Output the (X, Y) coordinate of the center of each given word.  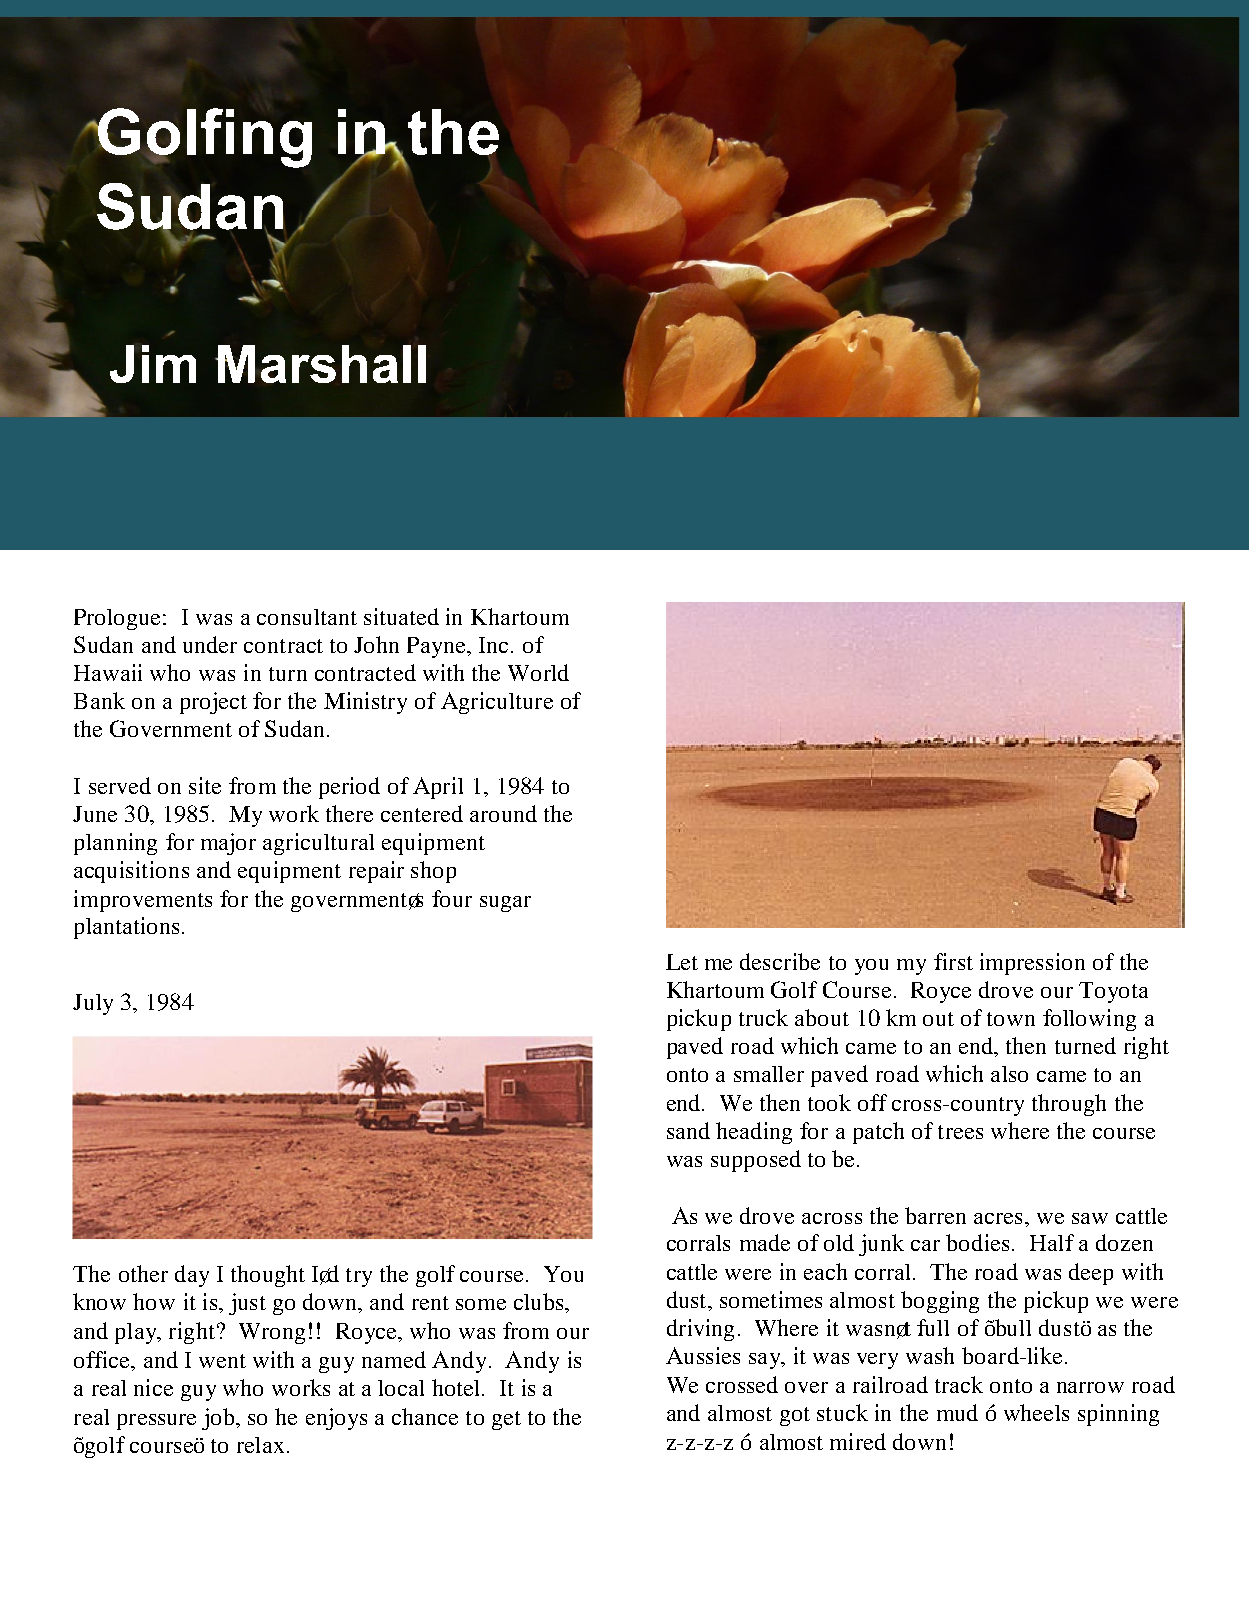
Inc (493, 645)
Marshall (321, 364)
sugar (505, 904)
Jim (153, 364)
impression (1032, 964)
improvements (143, 901)
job (219, 1419)
